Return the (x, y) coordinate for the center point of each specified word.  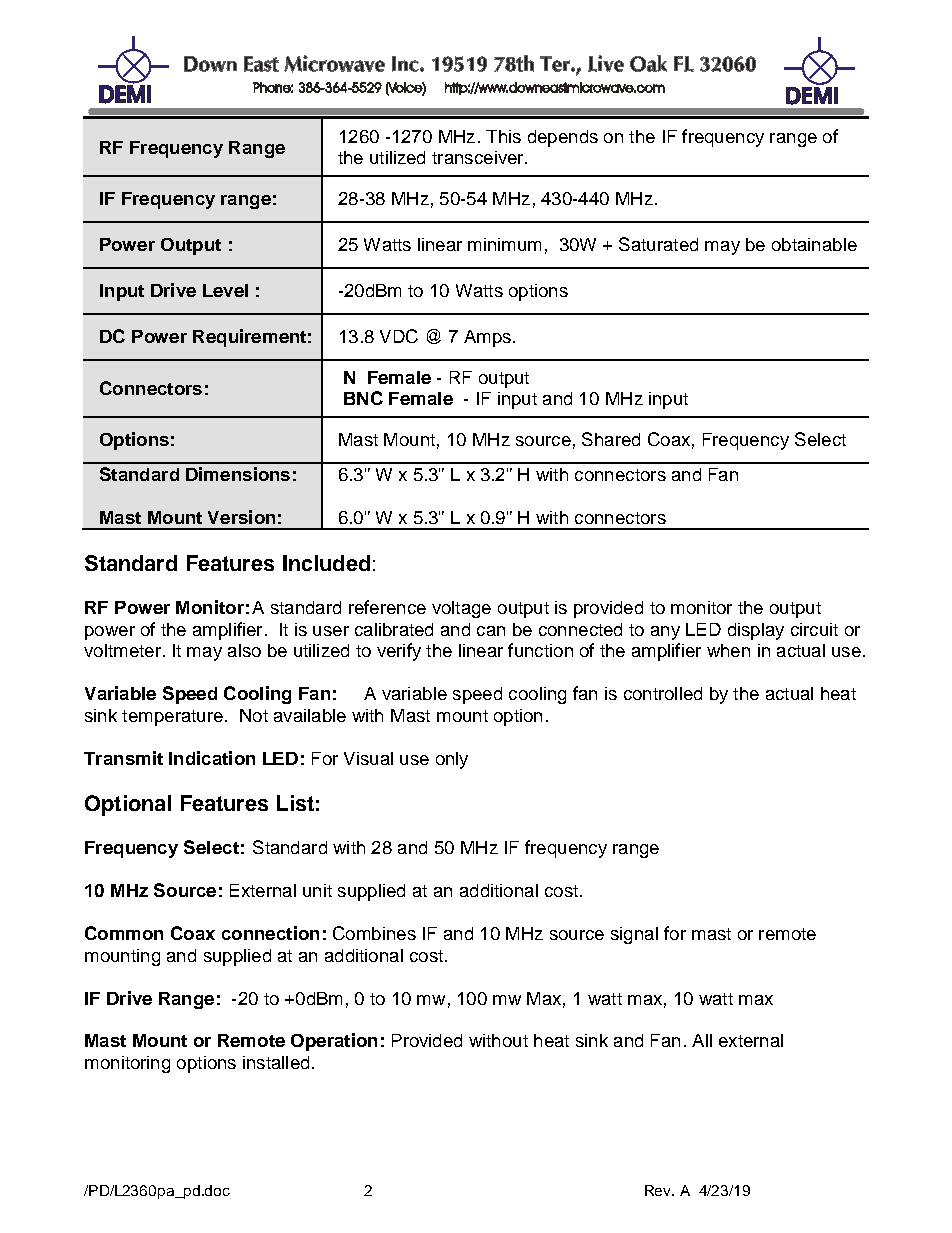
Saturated (658, 244)
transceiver (479, 157)
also (244, 650)
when (728, 650)
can (491, 631)
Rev (659, 1190)
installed (276, 1062)
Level (225, 290)
